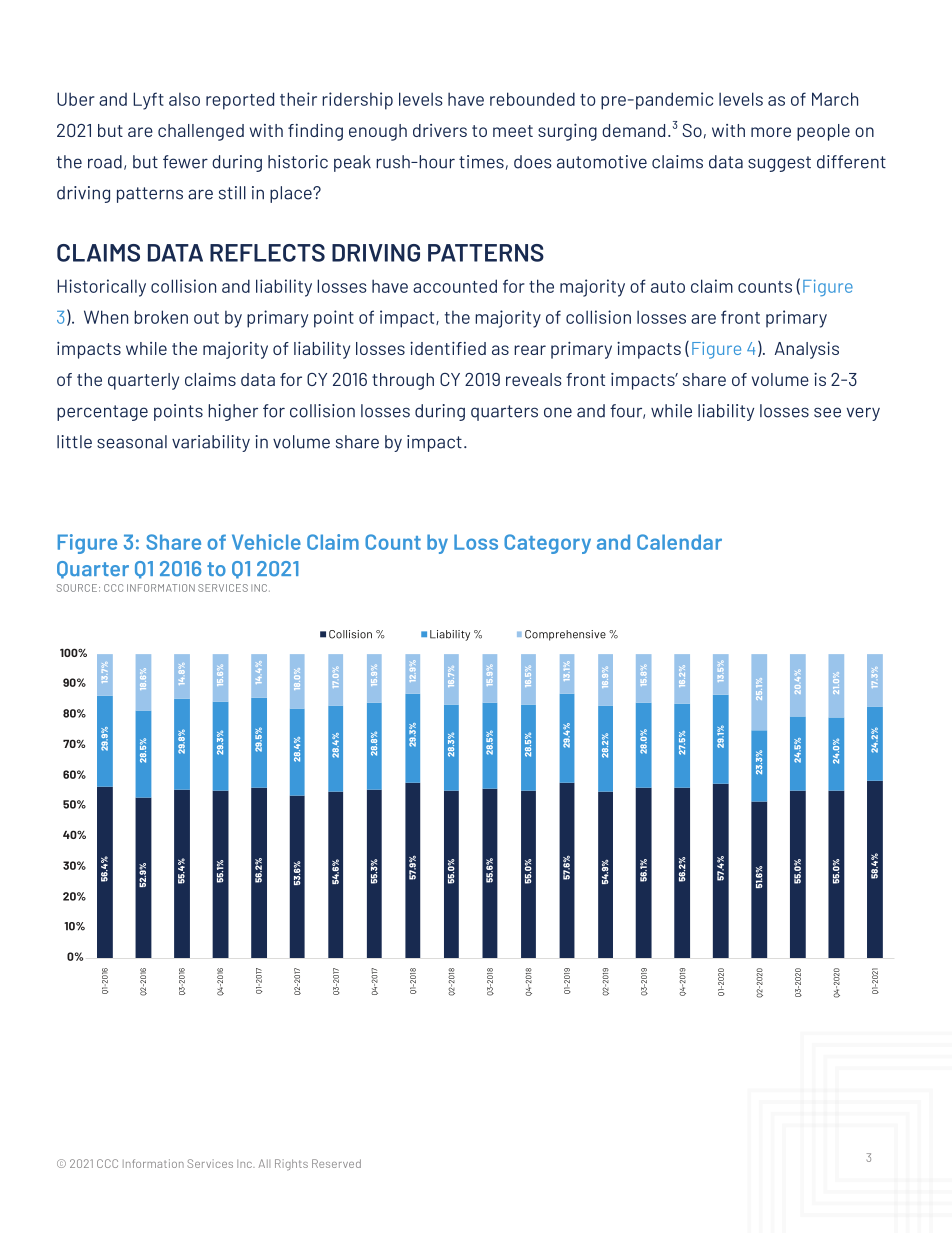 This screenshot has width=952, height=1233. Describe the element at coordinates (827, 412) in the screenshot. I see `see` at that location.
